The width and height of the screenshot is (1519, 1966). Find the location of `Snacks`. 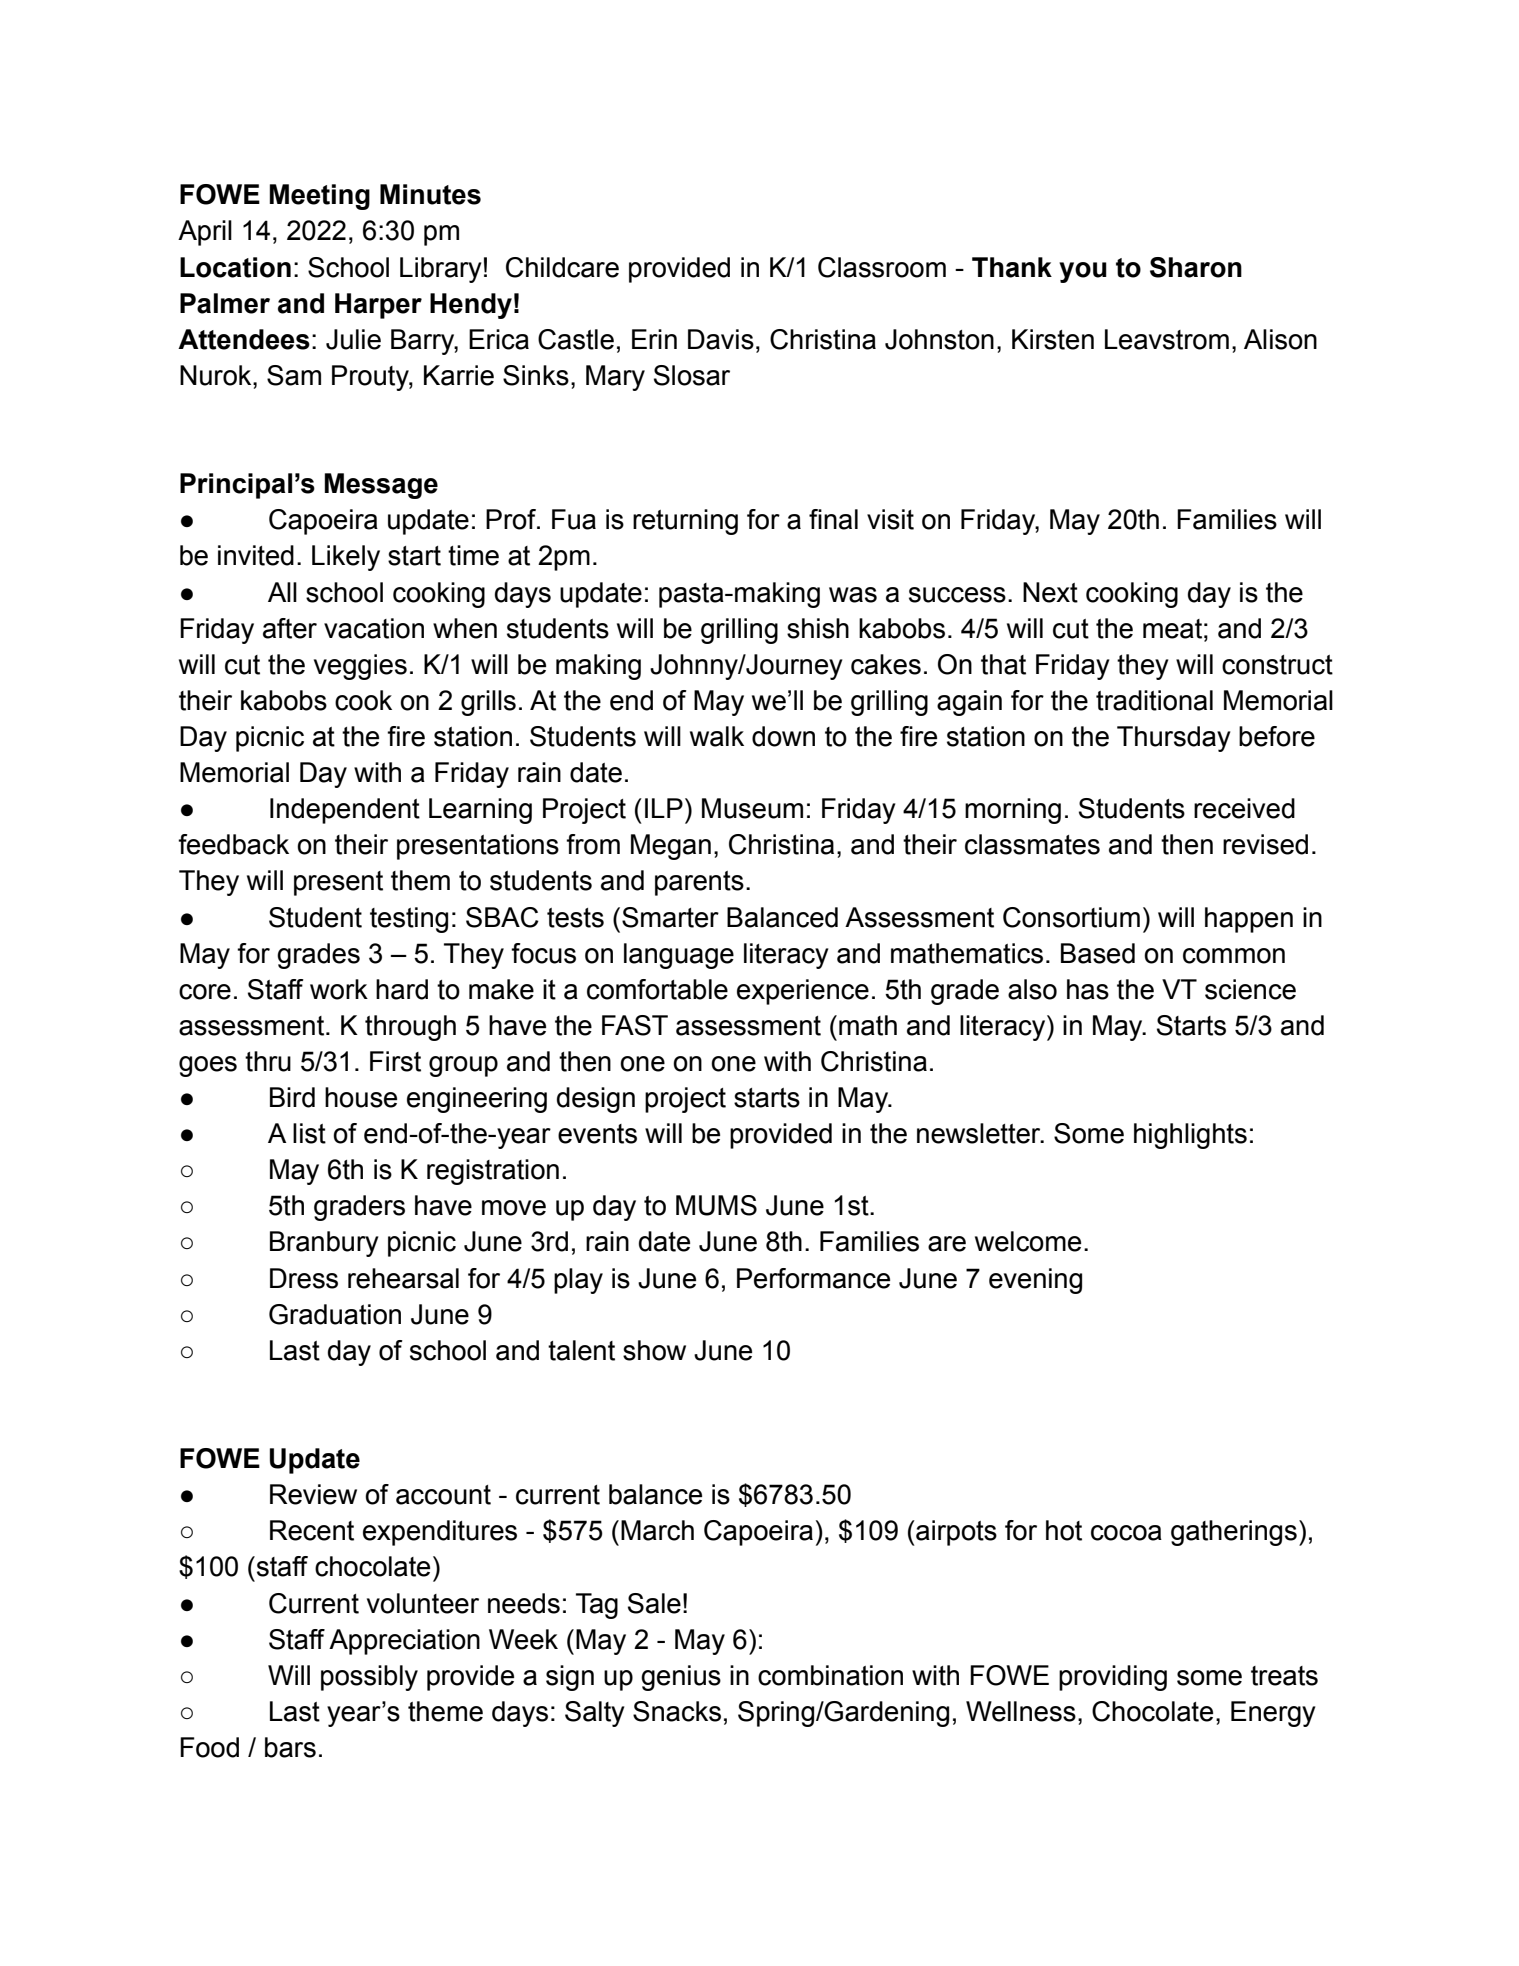

Snacks is located at coordinates (677, 1711).
